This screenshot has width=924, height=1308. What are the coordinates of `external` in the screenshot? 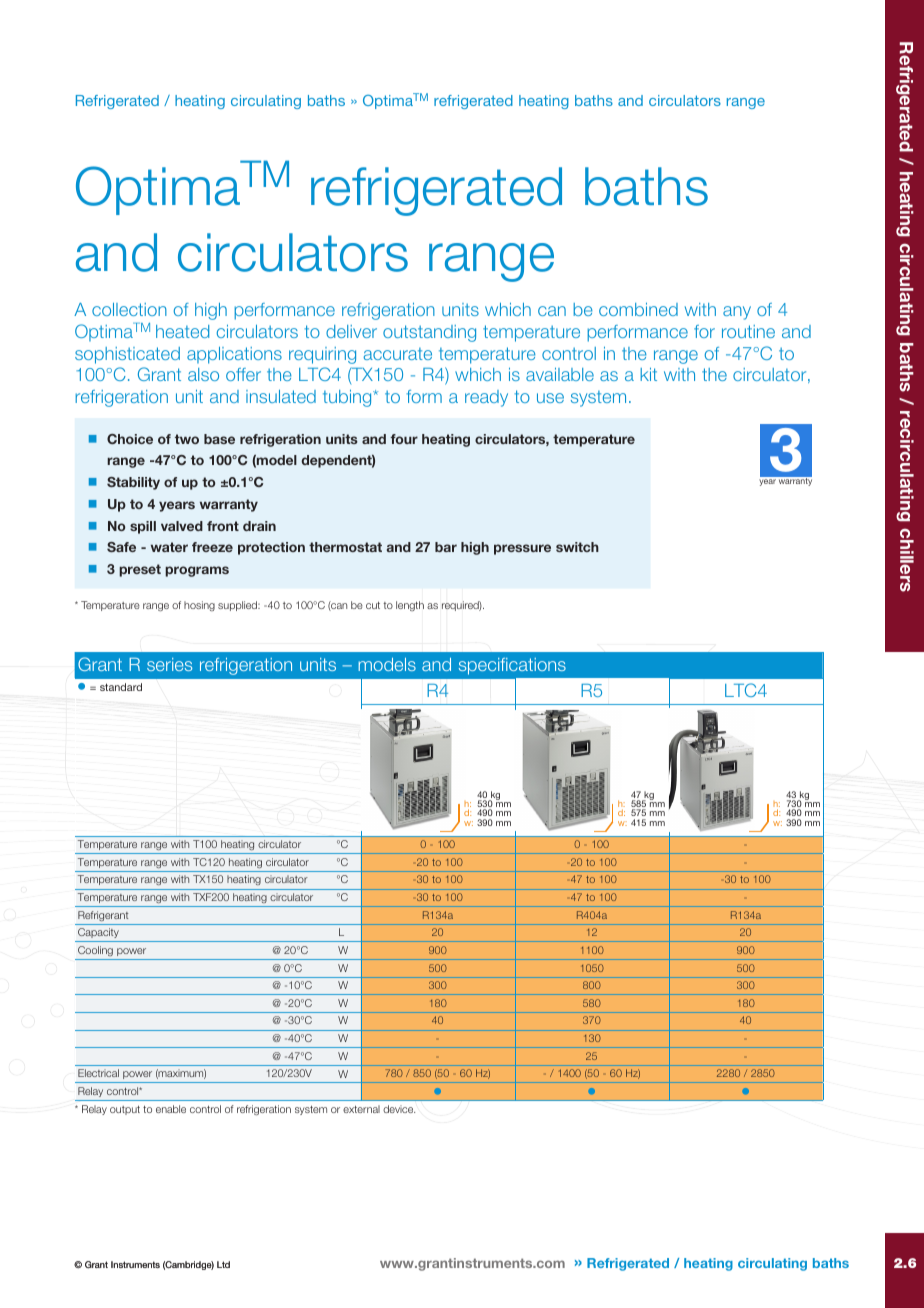 It's located at (361, 1109).
